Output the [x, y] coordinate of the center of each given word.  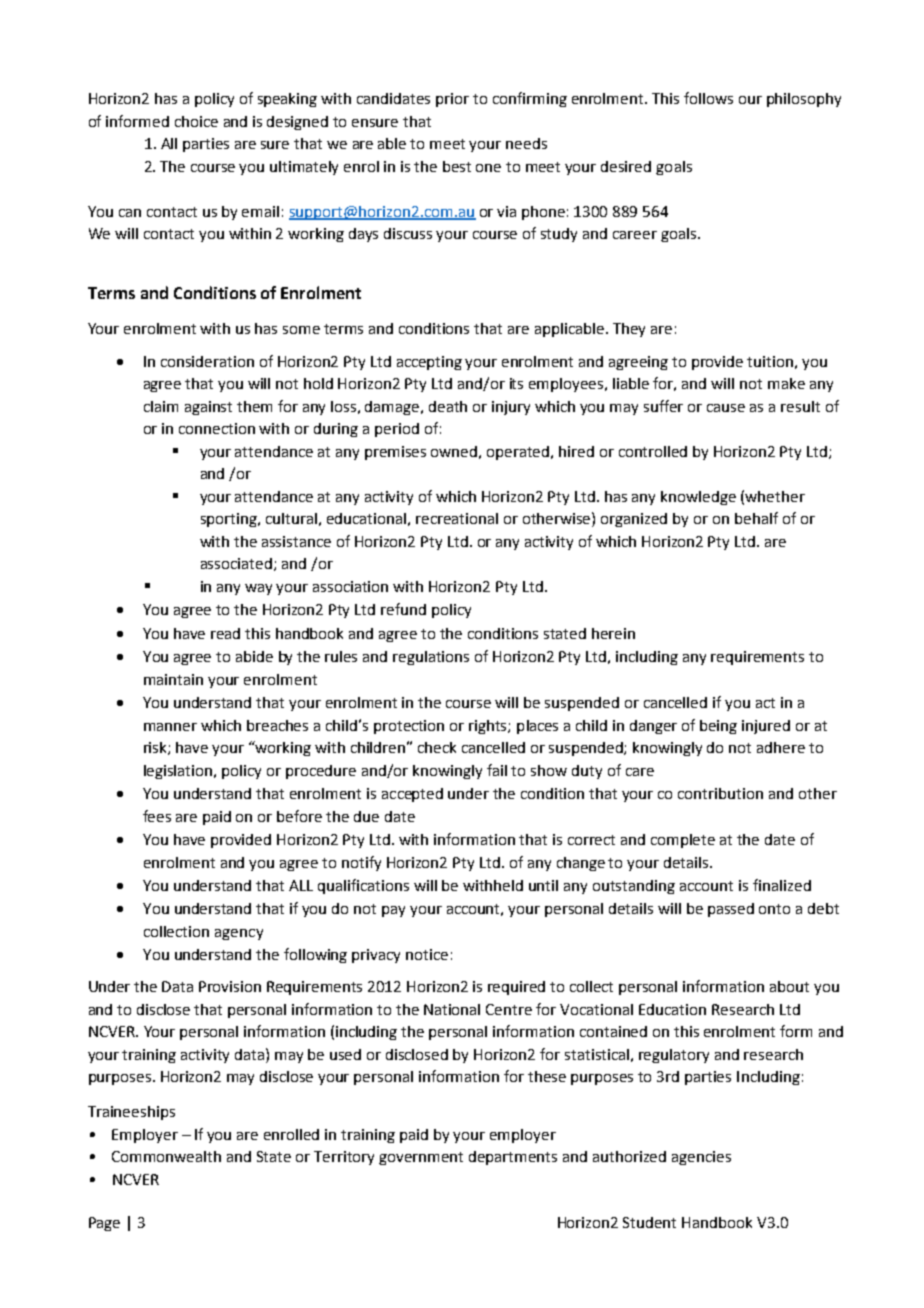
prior [452, 100]
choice [196, 121]
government [421, 1158]
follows [708, 98]
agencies [701, 1158]
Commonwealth [166, 1156]
